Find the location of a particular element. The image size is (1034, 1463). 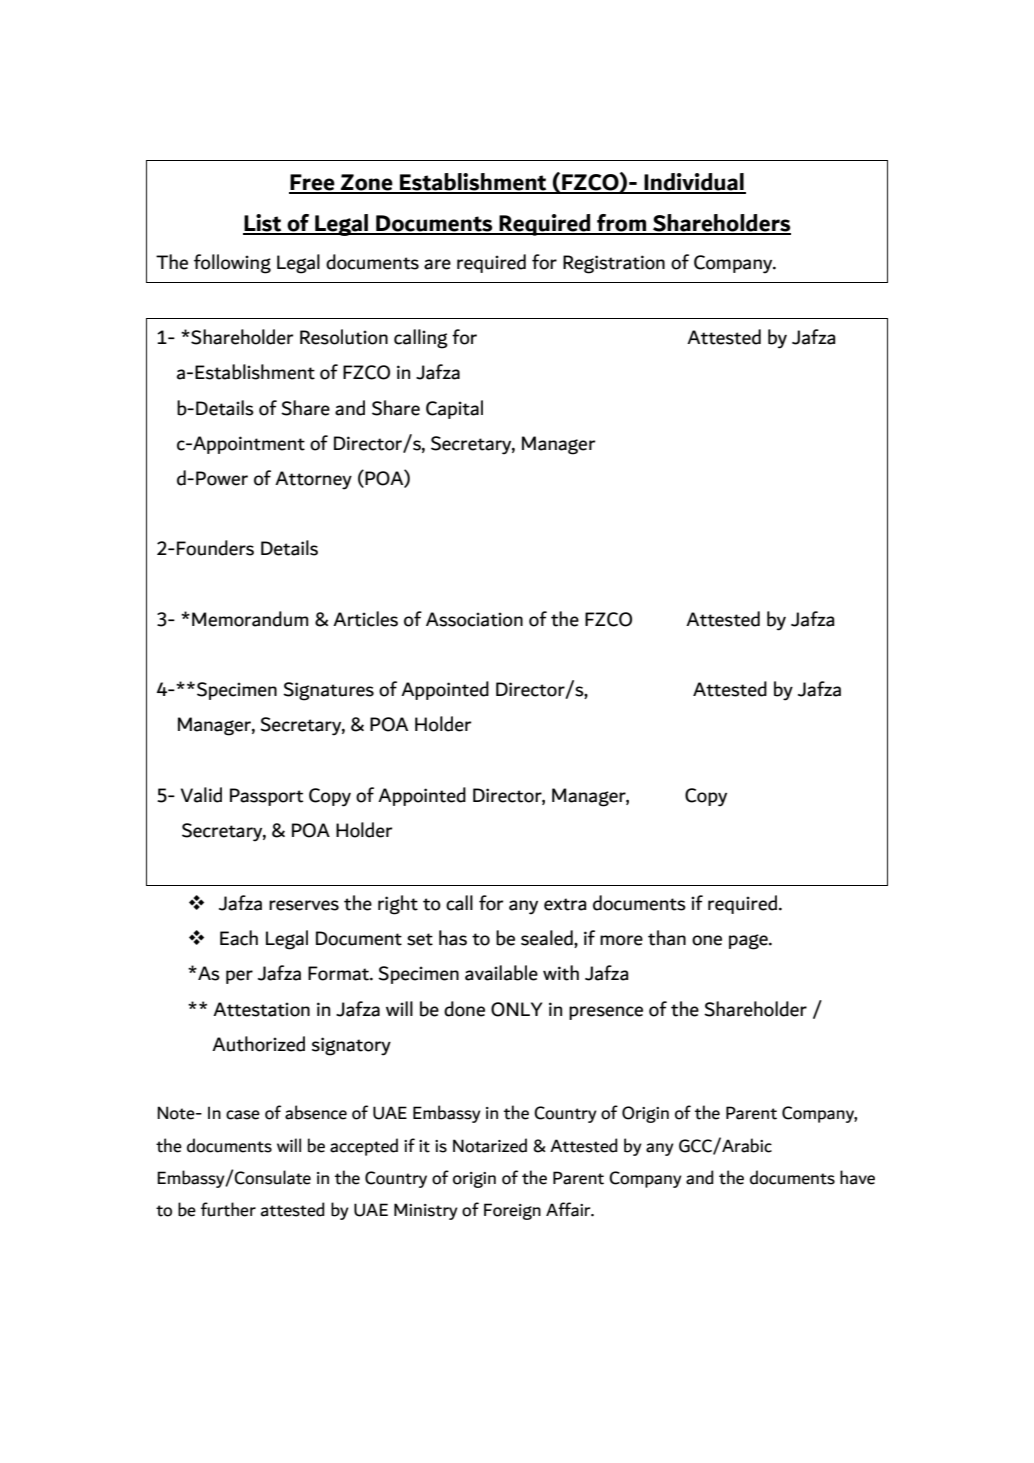

accepted is located at coordinates (364, 1147).
